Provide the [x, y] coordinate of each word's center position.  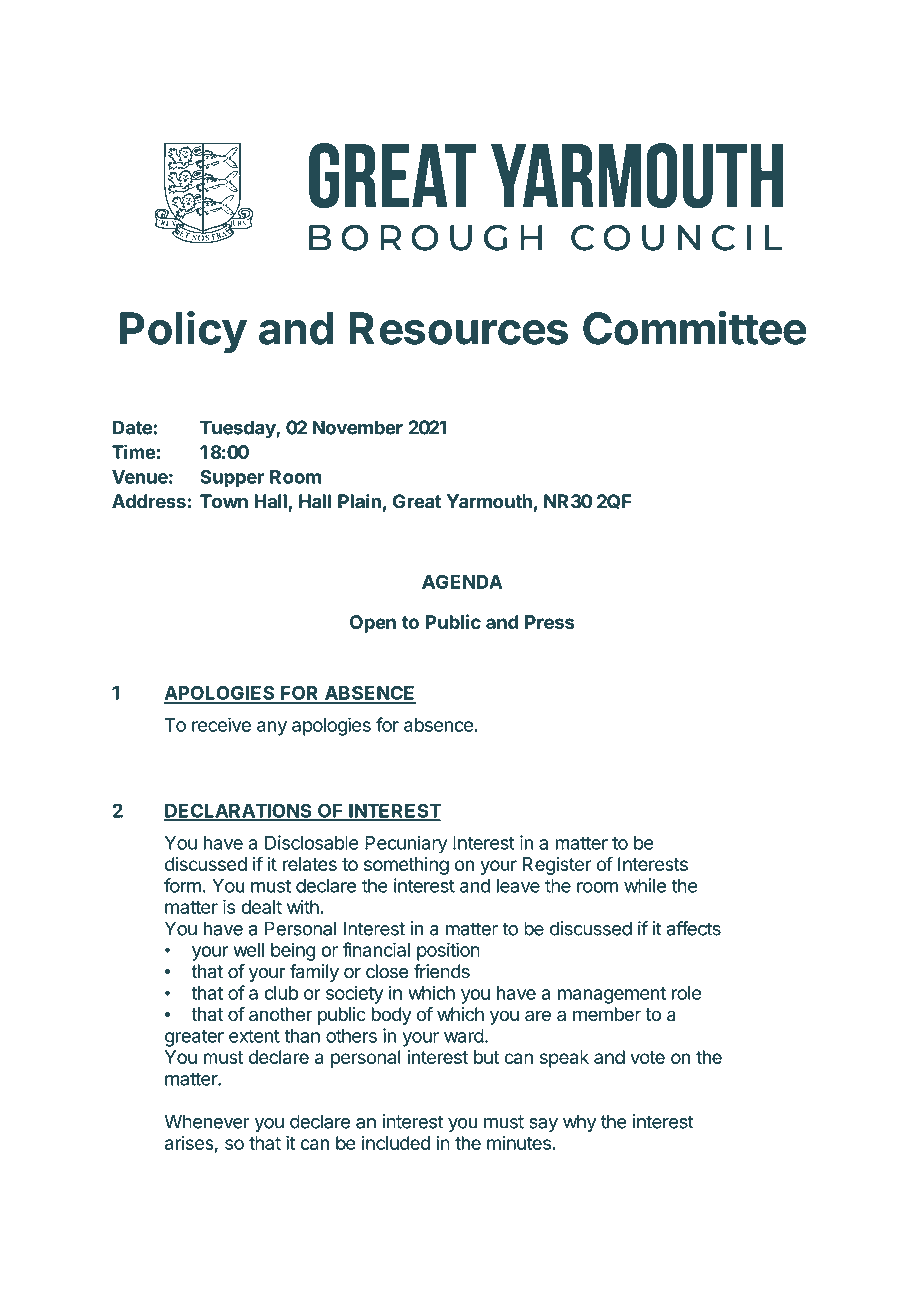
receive [221, 724]
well [248, 950]
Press [550, 622]
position [448, 951]
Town [224, 501]
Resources [458, 328]
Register [557, 866]
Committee [694, 327]
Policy [183, 331]
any [272, 728]
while [645, 885]
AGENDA [462, 582]
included [396, 1142]
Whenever [207, 1121]
